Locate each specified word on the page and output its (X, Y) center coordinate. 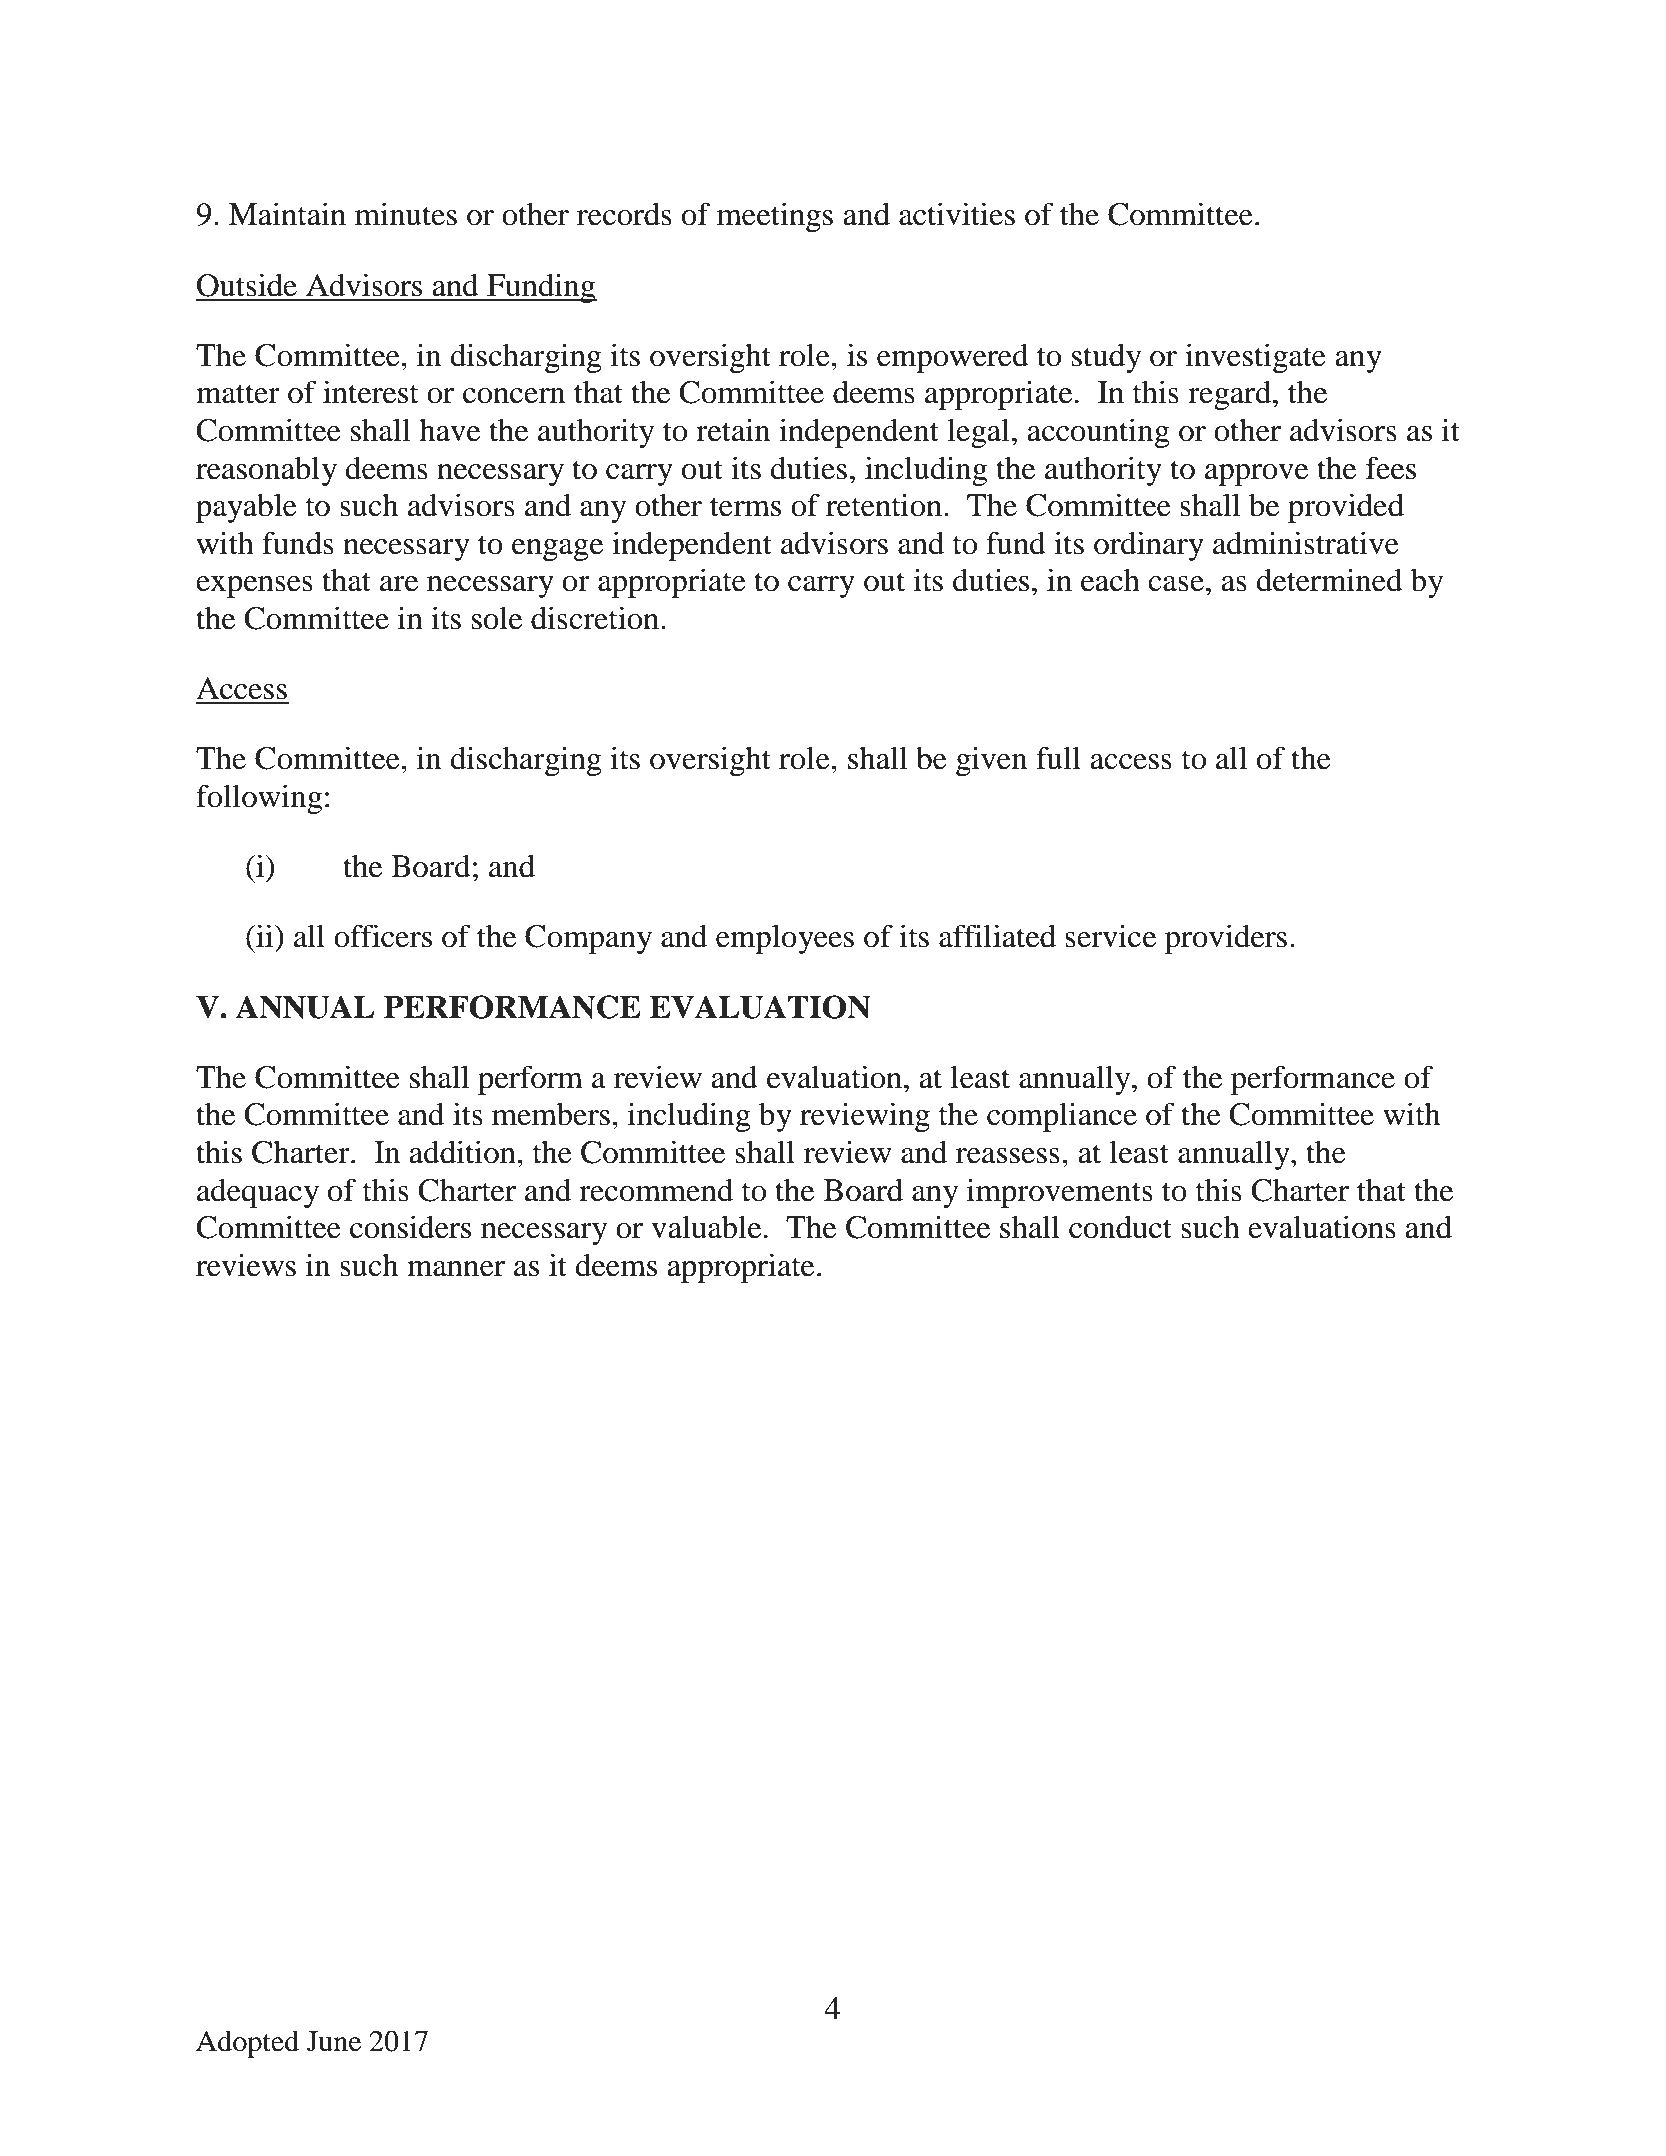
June (334, 2041)
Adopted (247, 2044)
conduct (1120, 1227)
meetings (775, 217)
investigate (1255, 358)
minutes (406, 214)
